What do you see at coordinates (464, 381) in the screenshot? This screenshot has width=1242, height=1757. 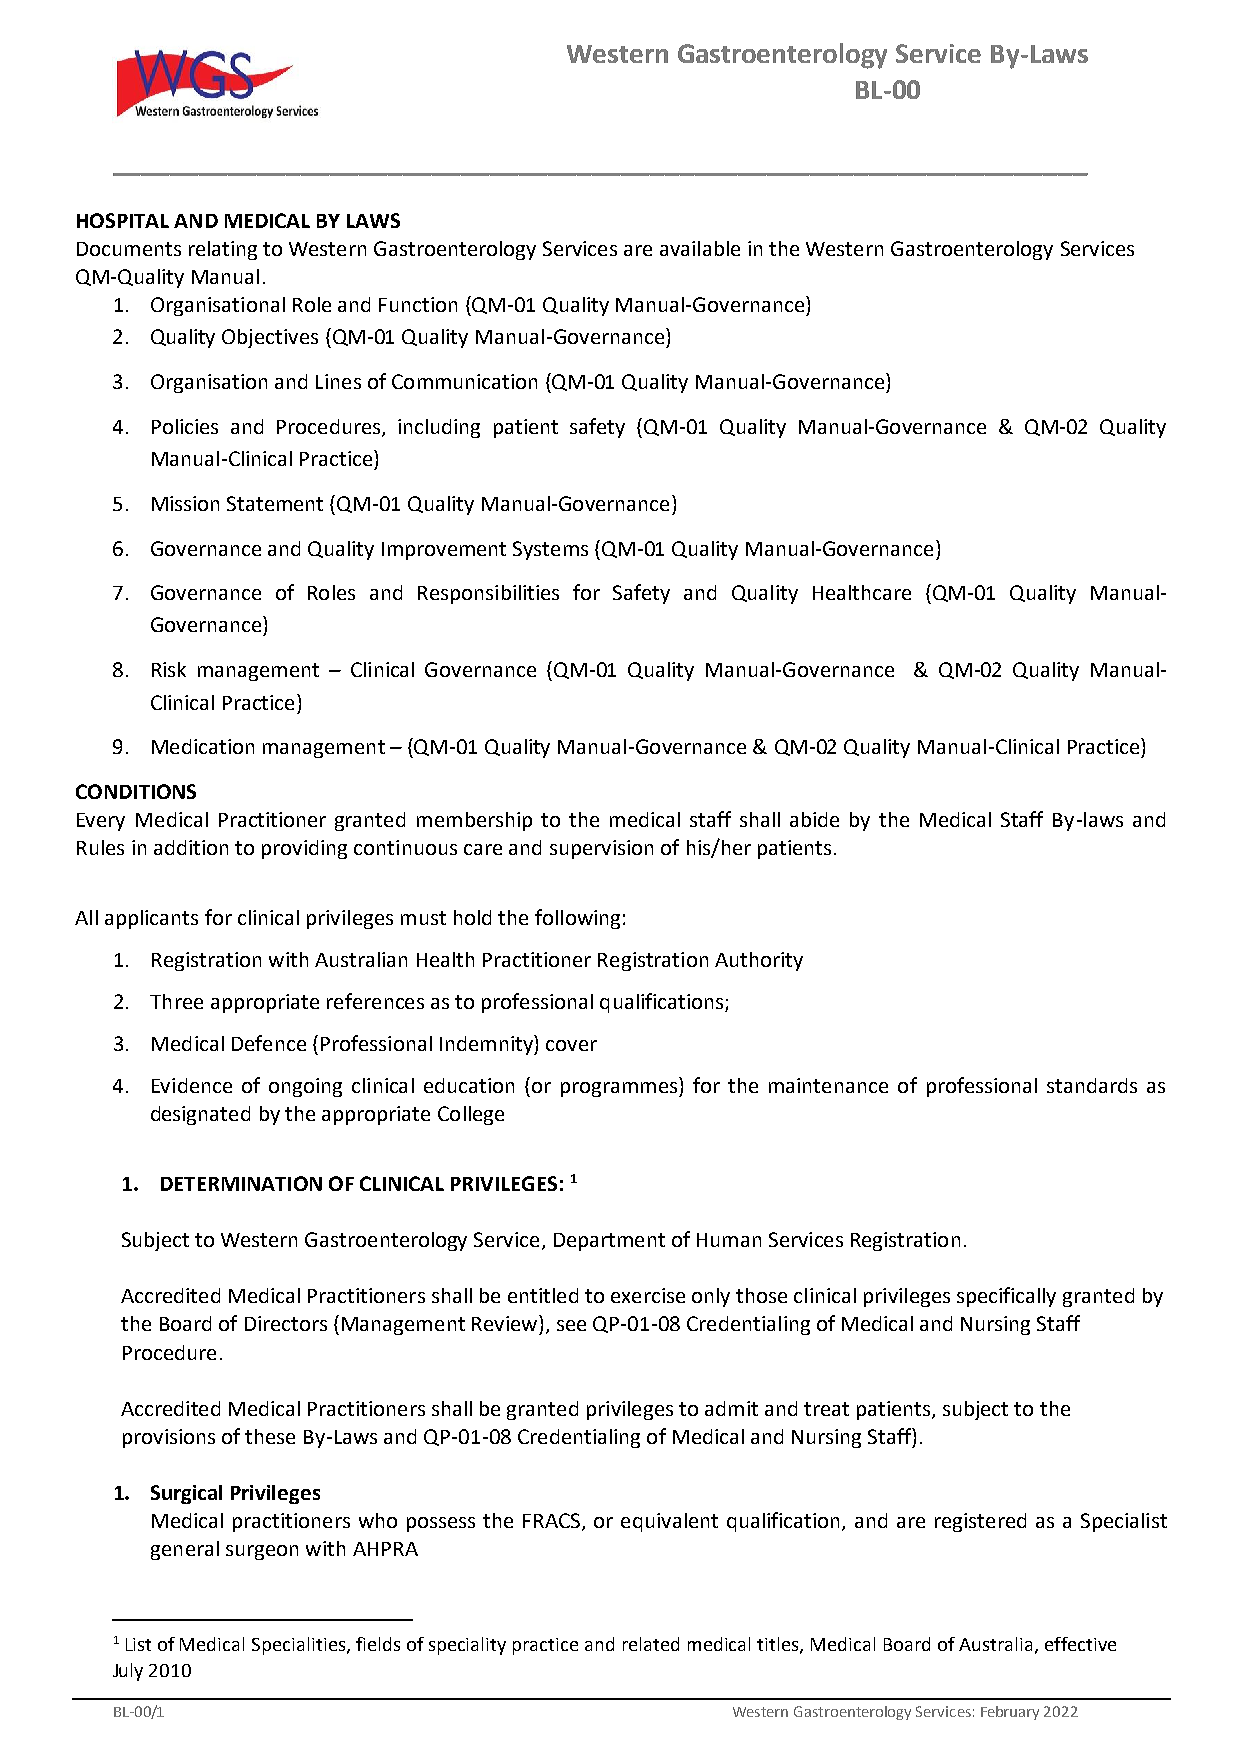 I see `Communication` at bounding box center [464, 381].
